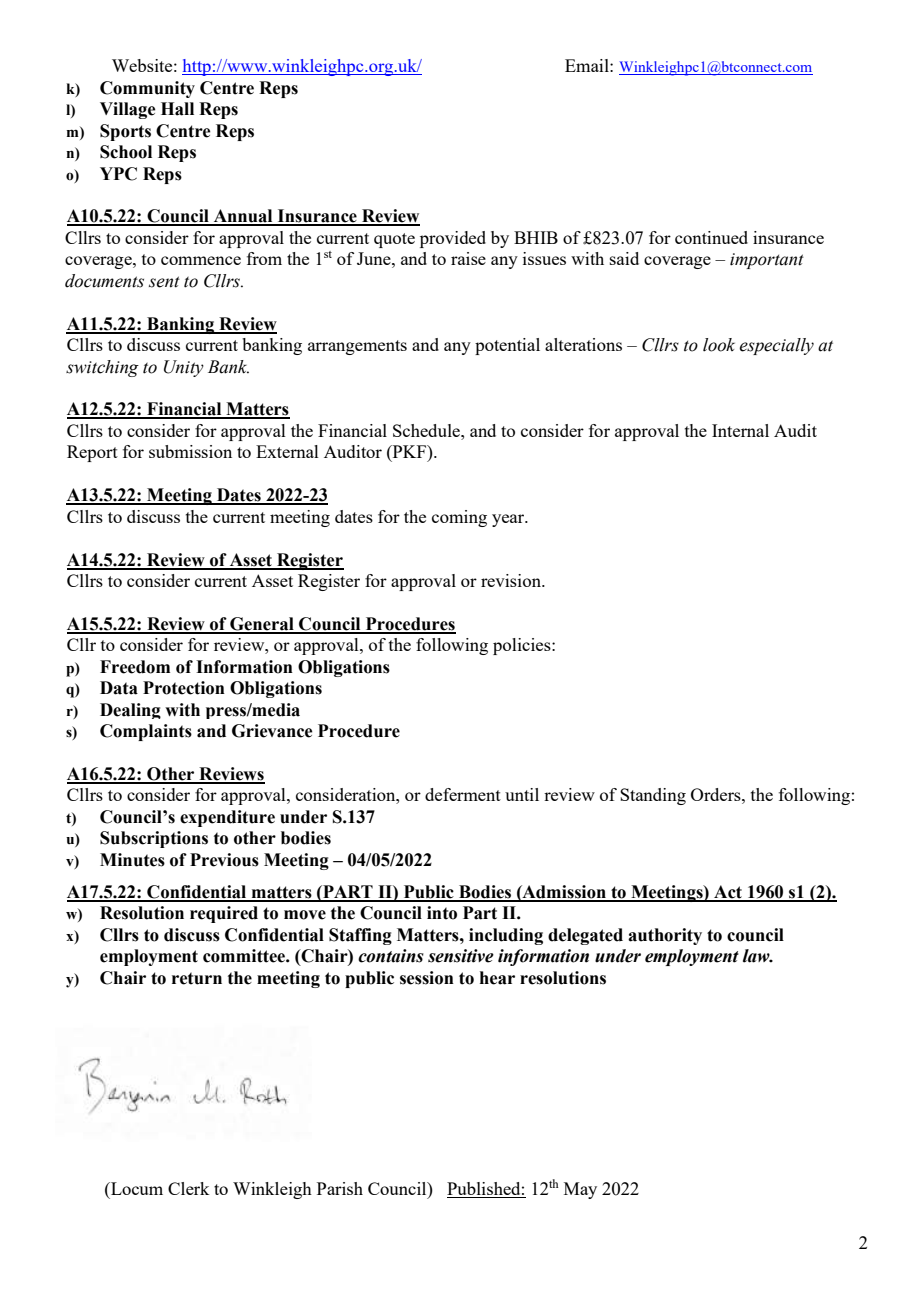  Describe the element at coordinates (177, 109) in the screenshot. I see `Hall` at that location.
